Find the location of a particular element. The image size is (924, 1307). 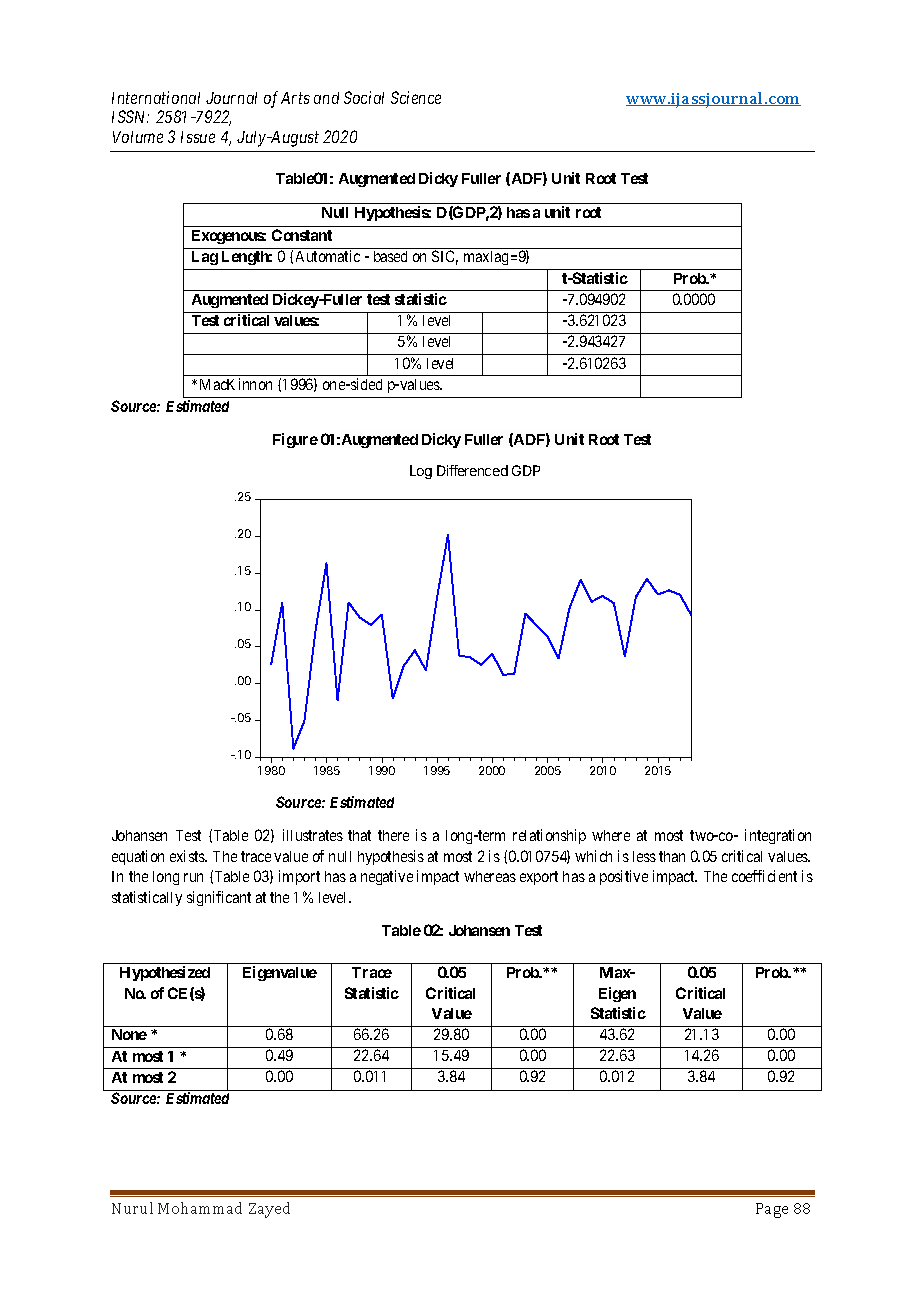

SIC is located at coordinates (445, 257).
